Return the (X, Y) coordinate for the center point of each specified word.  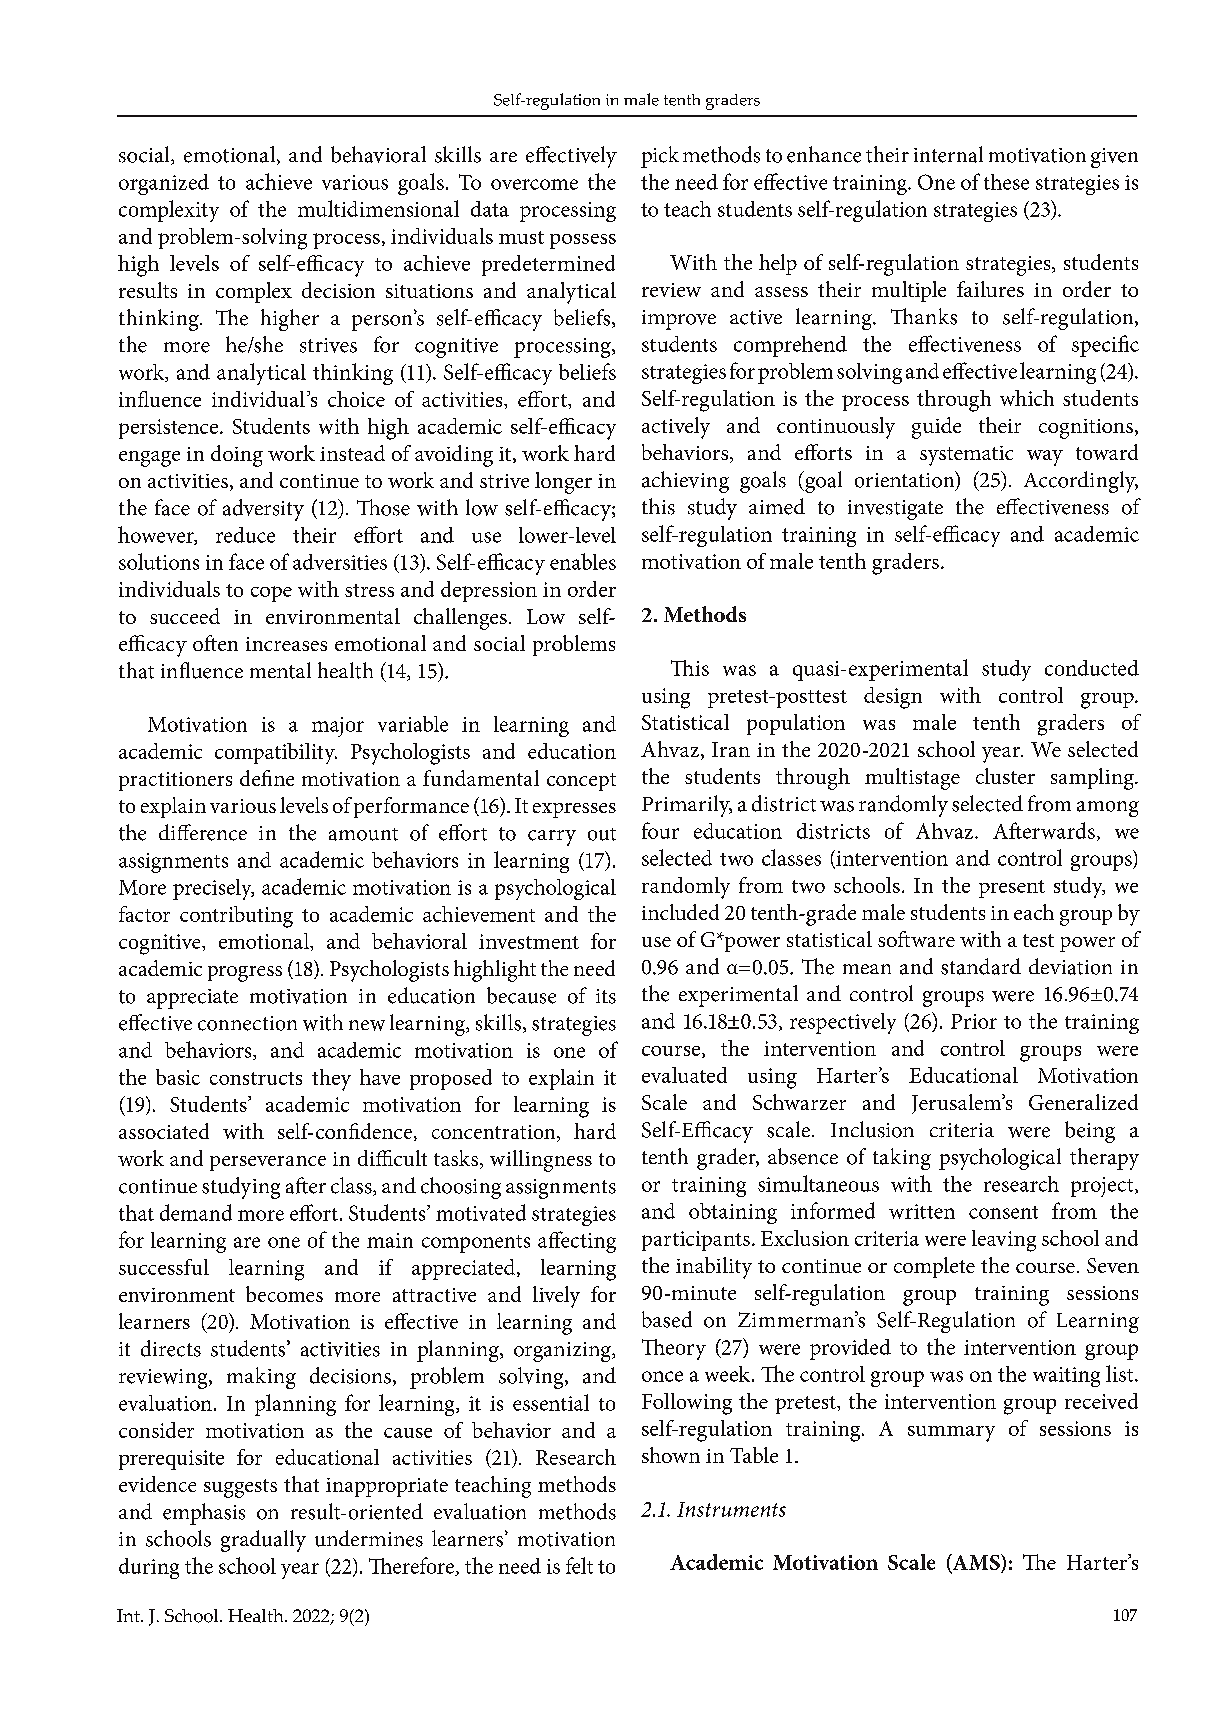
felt (579, 1565)
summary (951, 1434)
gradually (263, 1541)
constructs (256, 1078)
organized (164, 184)
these (1006, 182)
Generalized (1083, 1102)
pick (660, 157)
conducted (1092, 668)
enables (583, 561)
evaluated (684, 1075)
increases (286, 644)
